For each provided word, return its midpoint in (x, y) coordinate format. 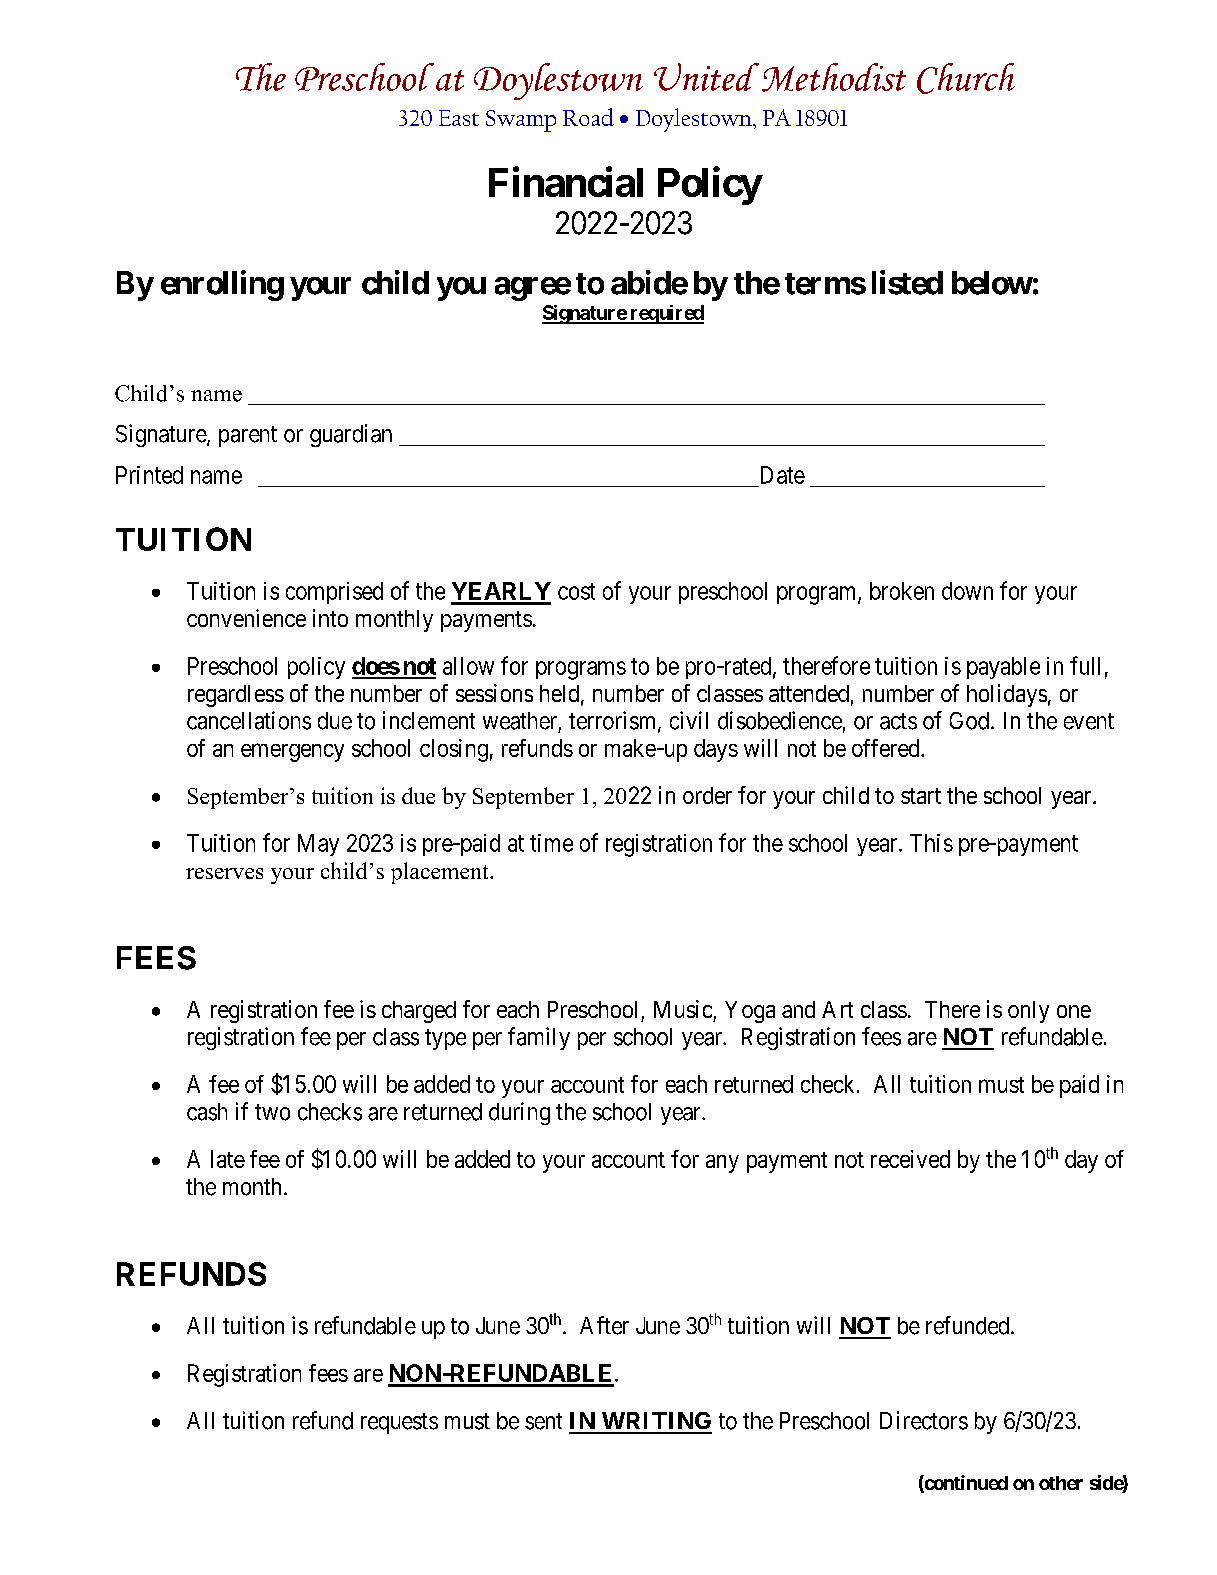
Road (588, 117)
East (459, 118)
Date (783, 475)
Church (966, 78)
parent (248, 436)
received (910, 1159)
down (967, 591)
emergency (292, 752)
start (921, 796)
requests (399, 1423)
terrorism (614, 721)
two (272, 1112)
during (519, 1113)
